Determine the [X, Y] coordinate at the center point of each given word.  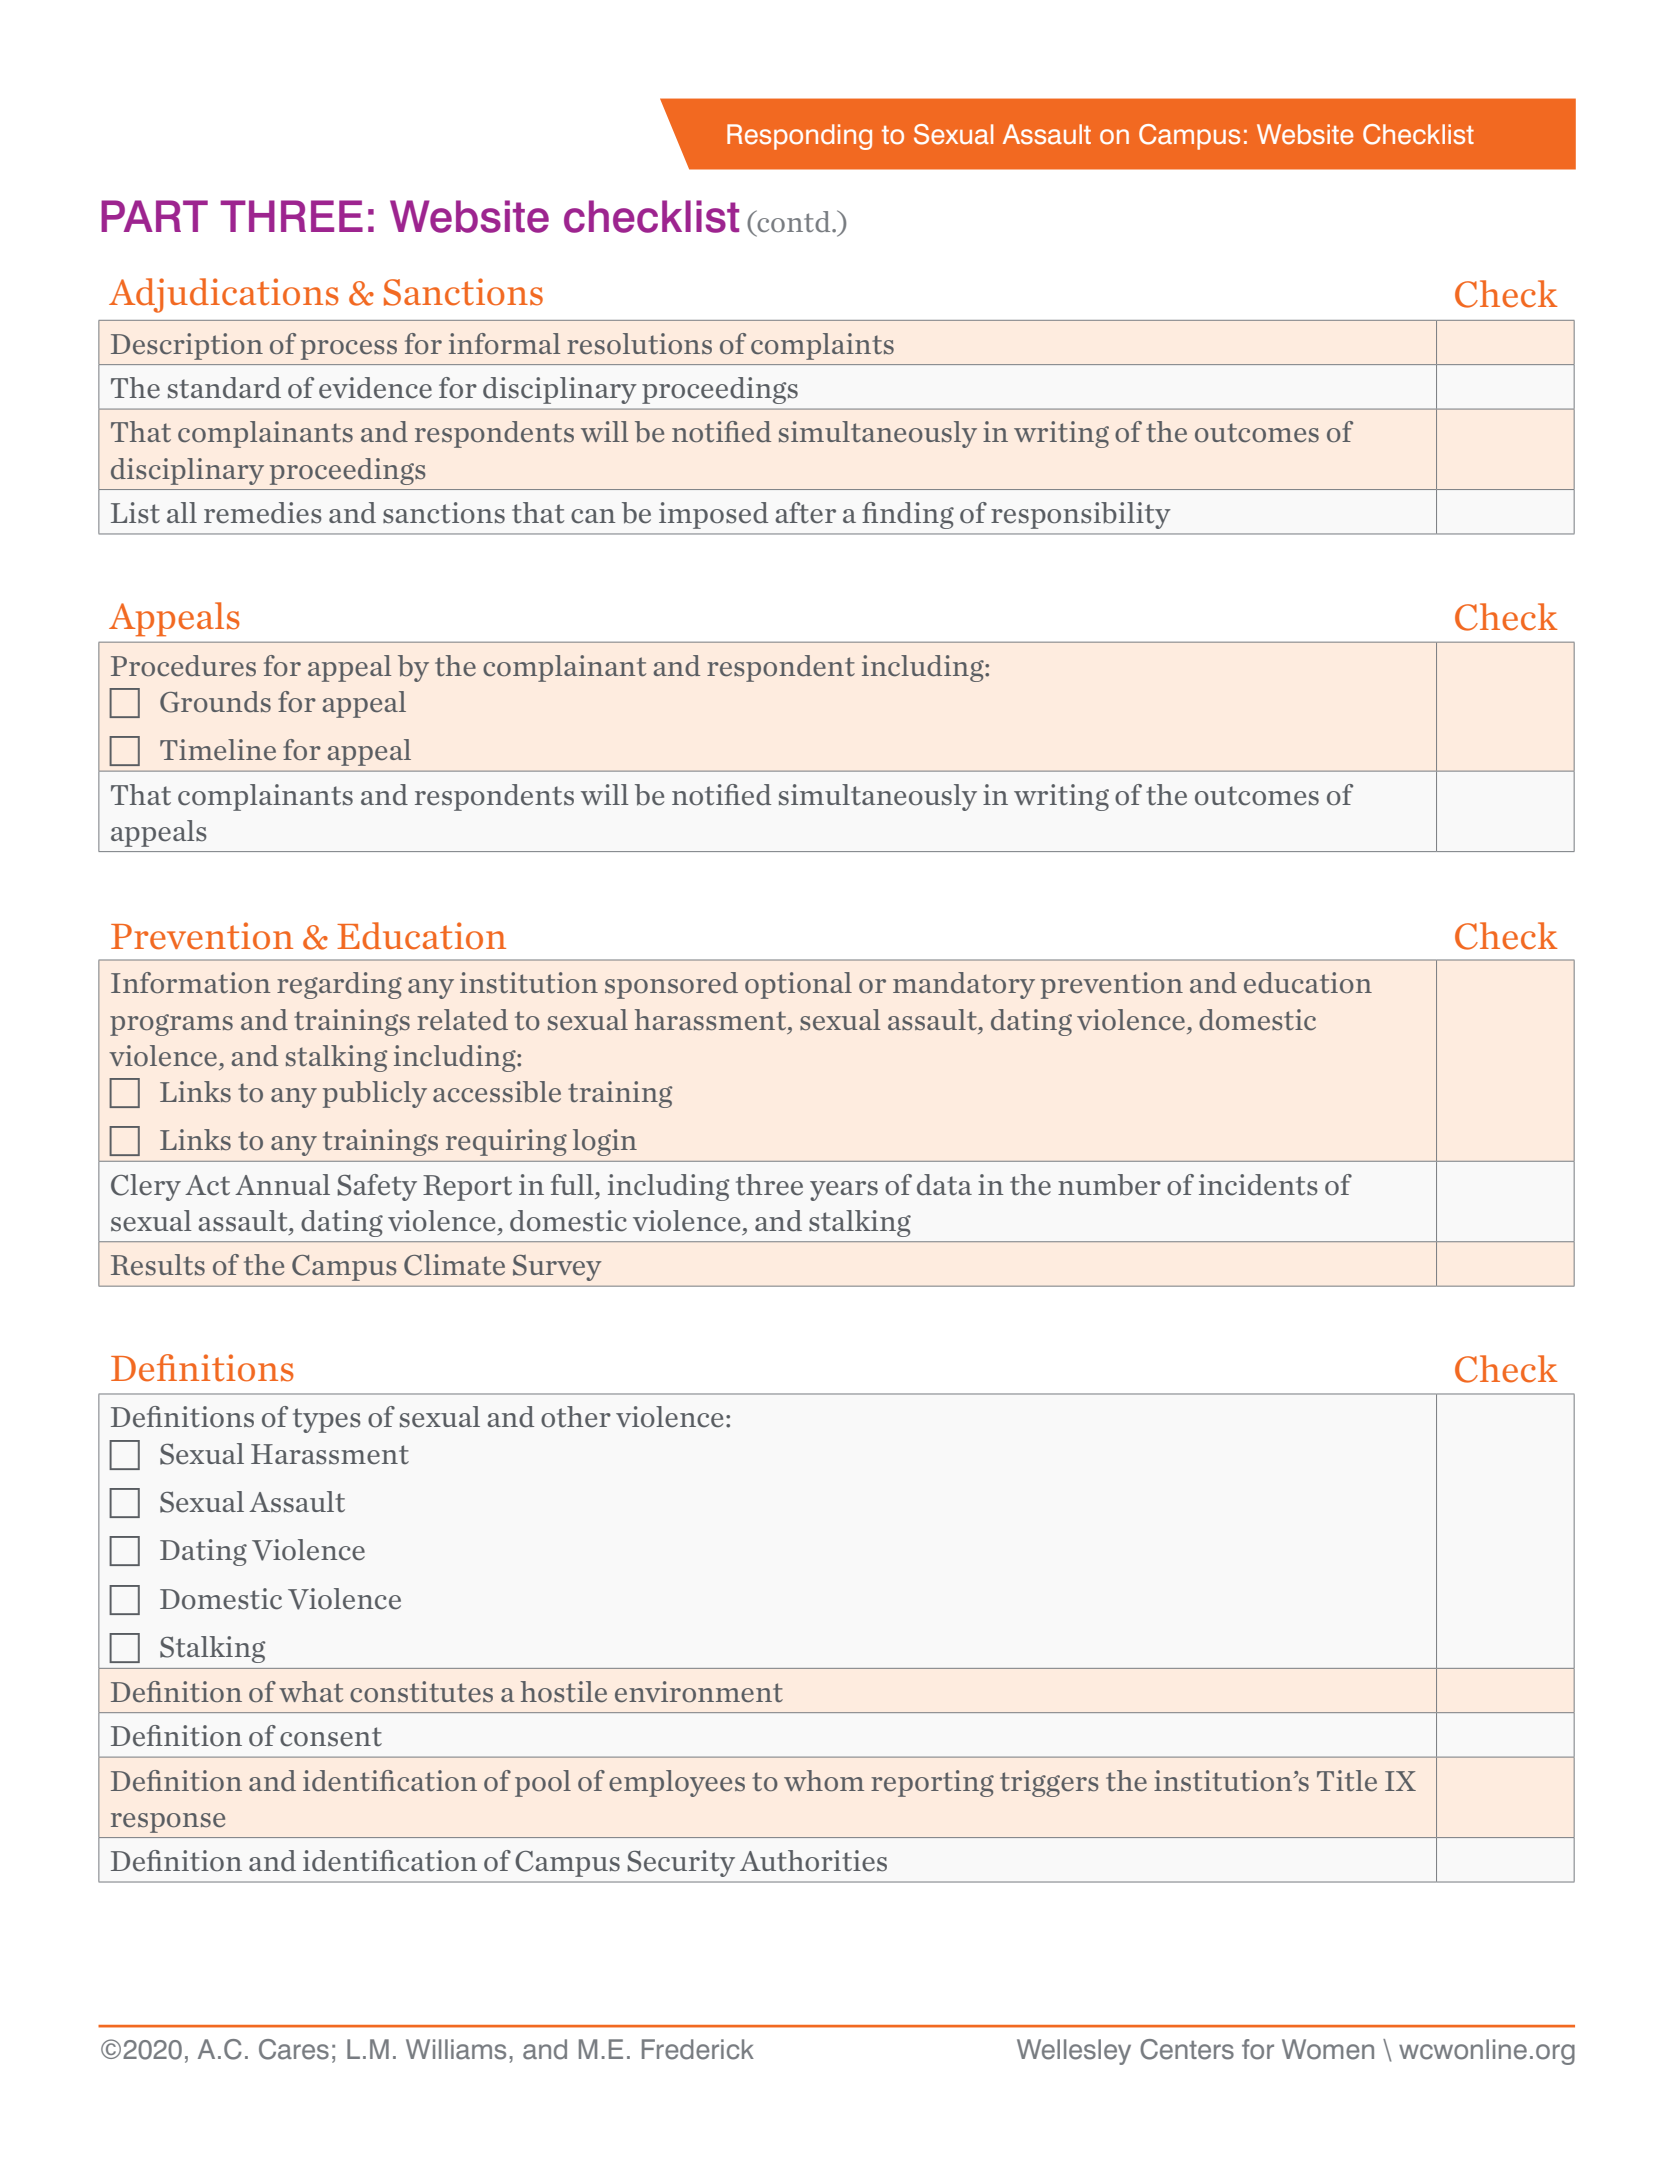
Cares [294, 2049]
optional [798, 985]
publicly [375, 1094]
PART [154, 216]
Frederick [698, 2049]
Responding [799, 137]
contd [794, 221]
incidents [1258, 1185]
